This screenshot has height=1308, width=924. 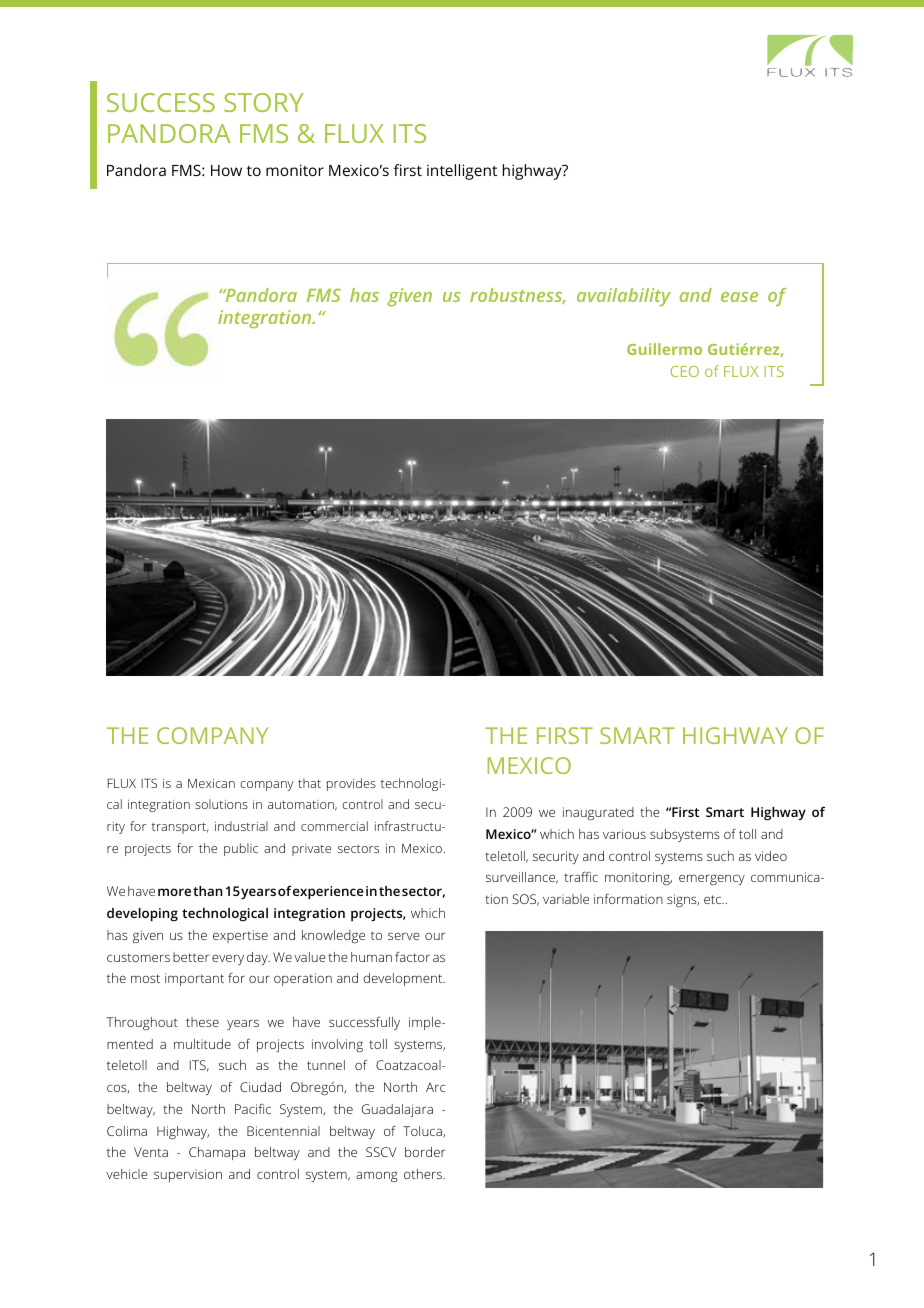 What do you see at coordinates (188, 1175) in the screenshot?
I see `supervision` at bounding box center [188, 1175].
